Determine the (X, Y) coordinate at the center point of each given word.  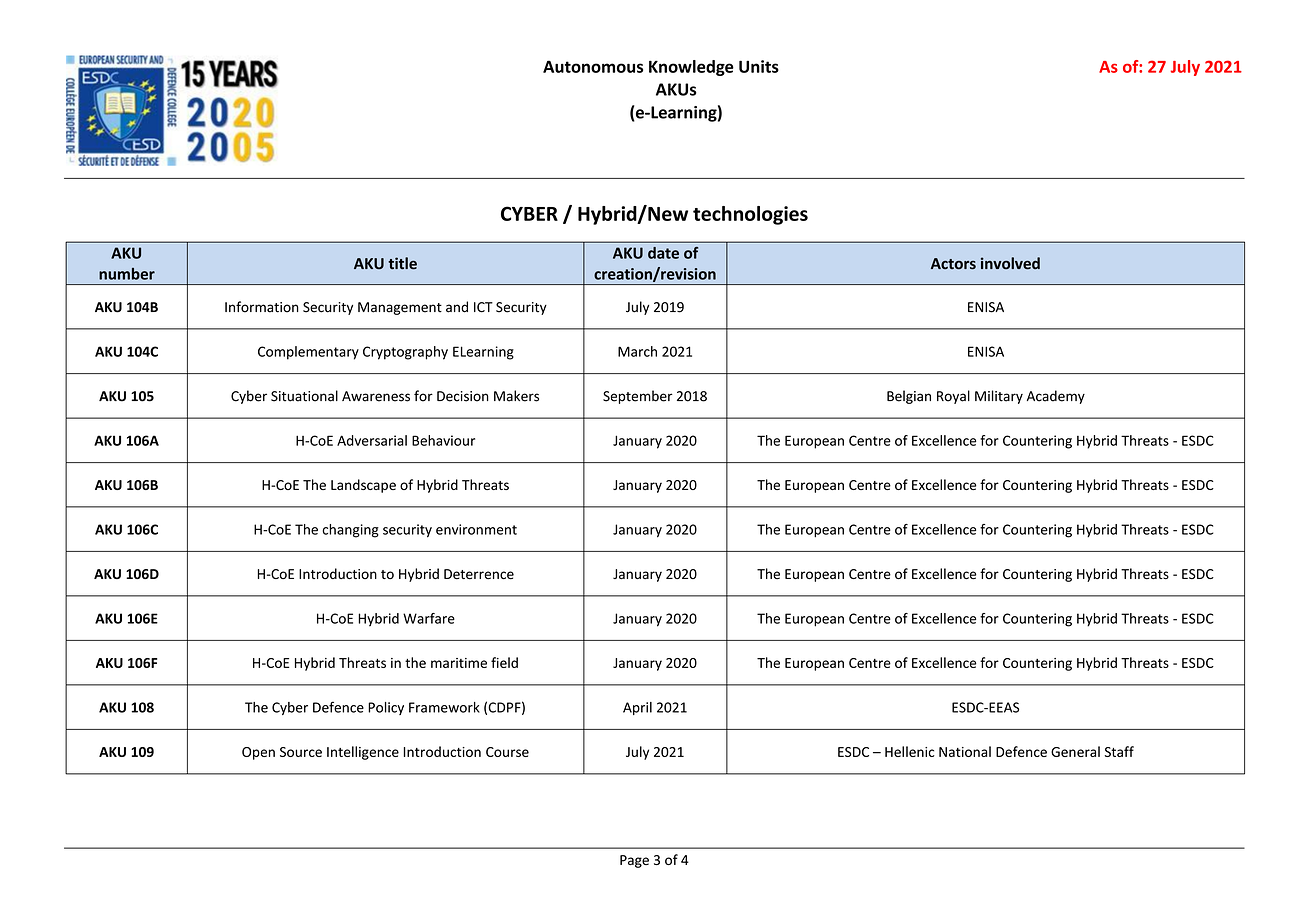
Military (999, 397)
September (638, 397)
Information (262, 307)
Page (634, 861)
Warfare (429, 618)
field (504, 662)
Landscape (363, 486)
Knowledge (691, 68)
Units (759, 66)
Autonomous (593, 66)
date (663, 253)
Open (258, 753)
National (965, 751)
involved (1010, 263)
